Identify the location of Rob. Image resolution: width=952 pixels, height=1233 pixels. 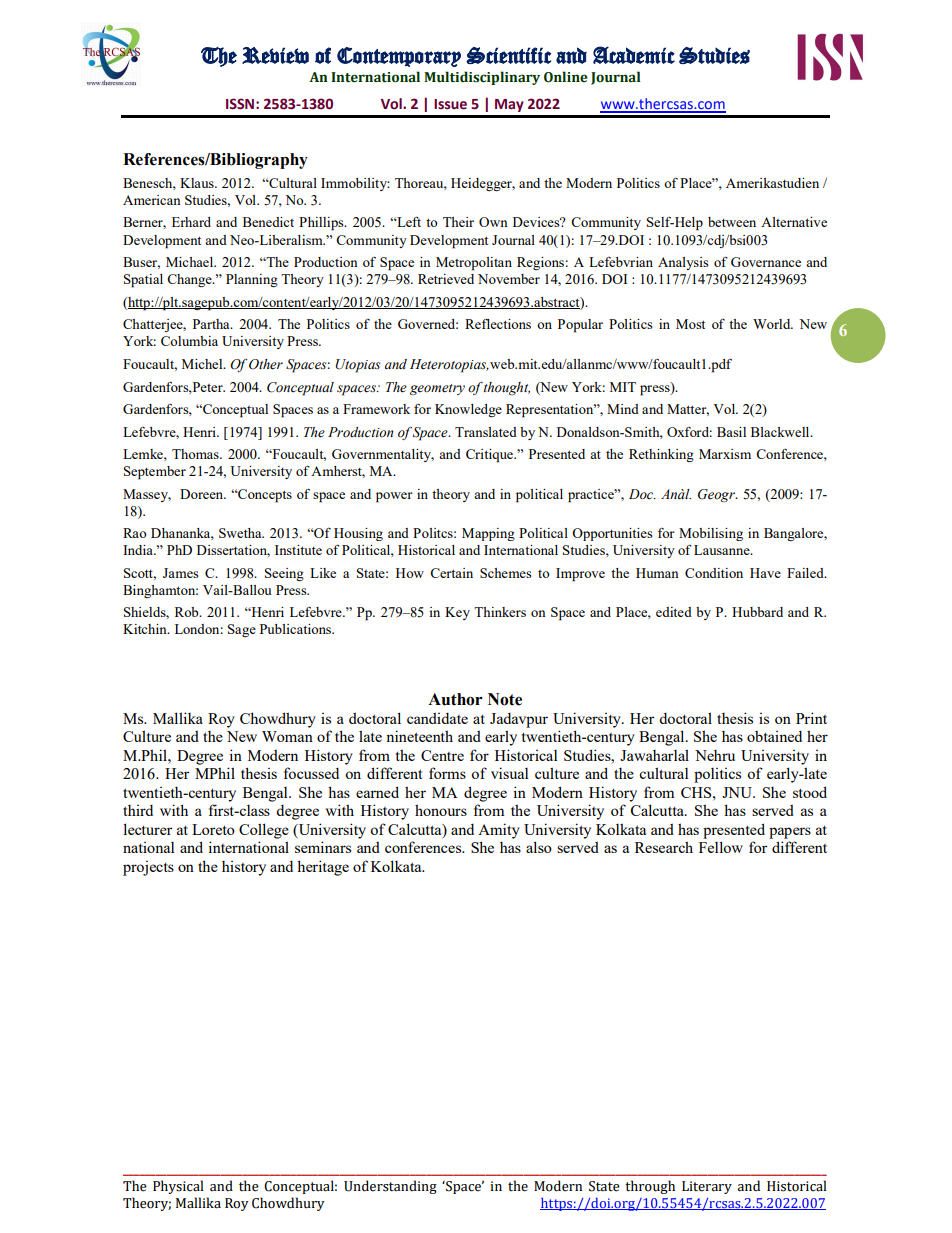
(188, 612).
